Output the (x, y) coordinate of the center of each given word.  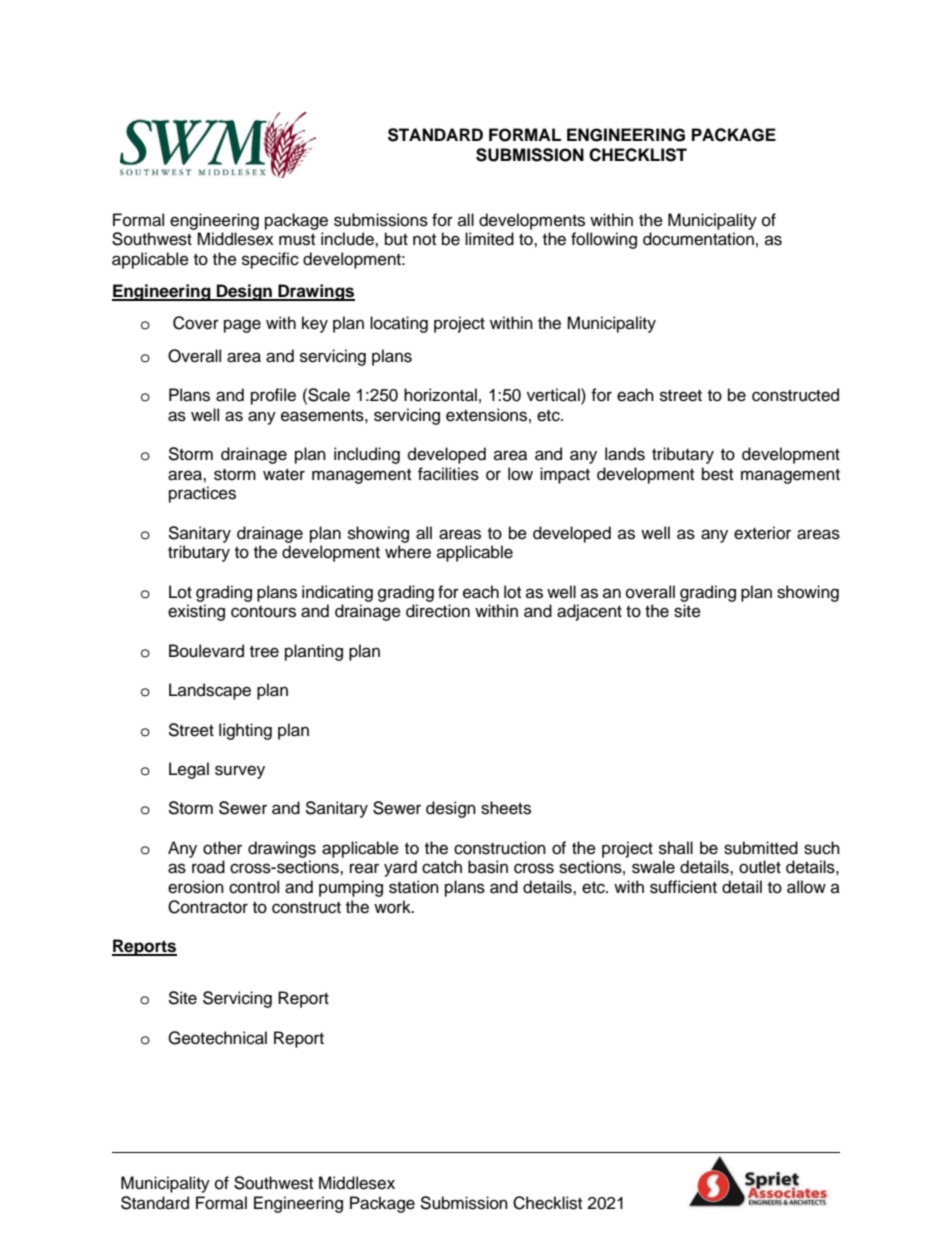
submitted (761, 848)
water (284, 475)
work (393, 907)
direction (438, 611)
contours (263, 612)
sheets (506, 808)
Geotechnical (217, 1038)
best (717, 474)
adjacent (589, 612)
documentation (698, 239)
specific (270, 260)
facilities (448, 474)
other (222, 848)
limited (489, 239)
